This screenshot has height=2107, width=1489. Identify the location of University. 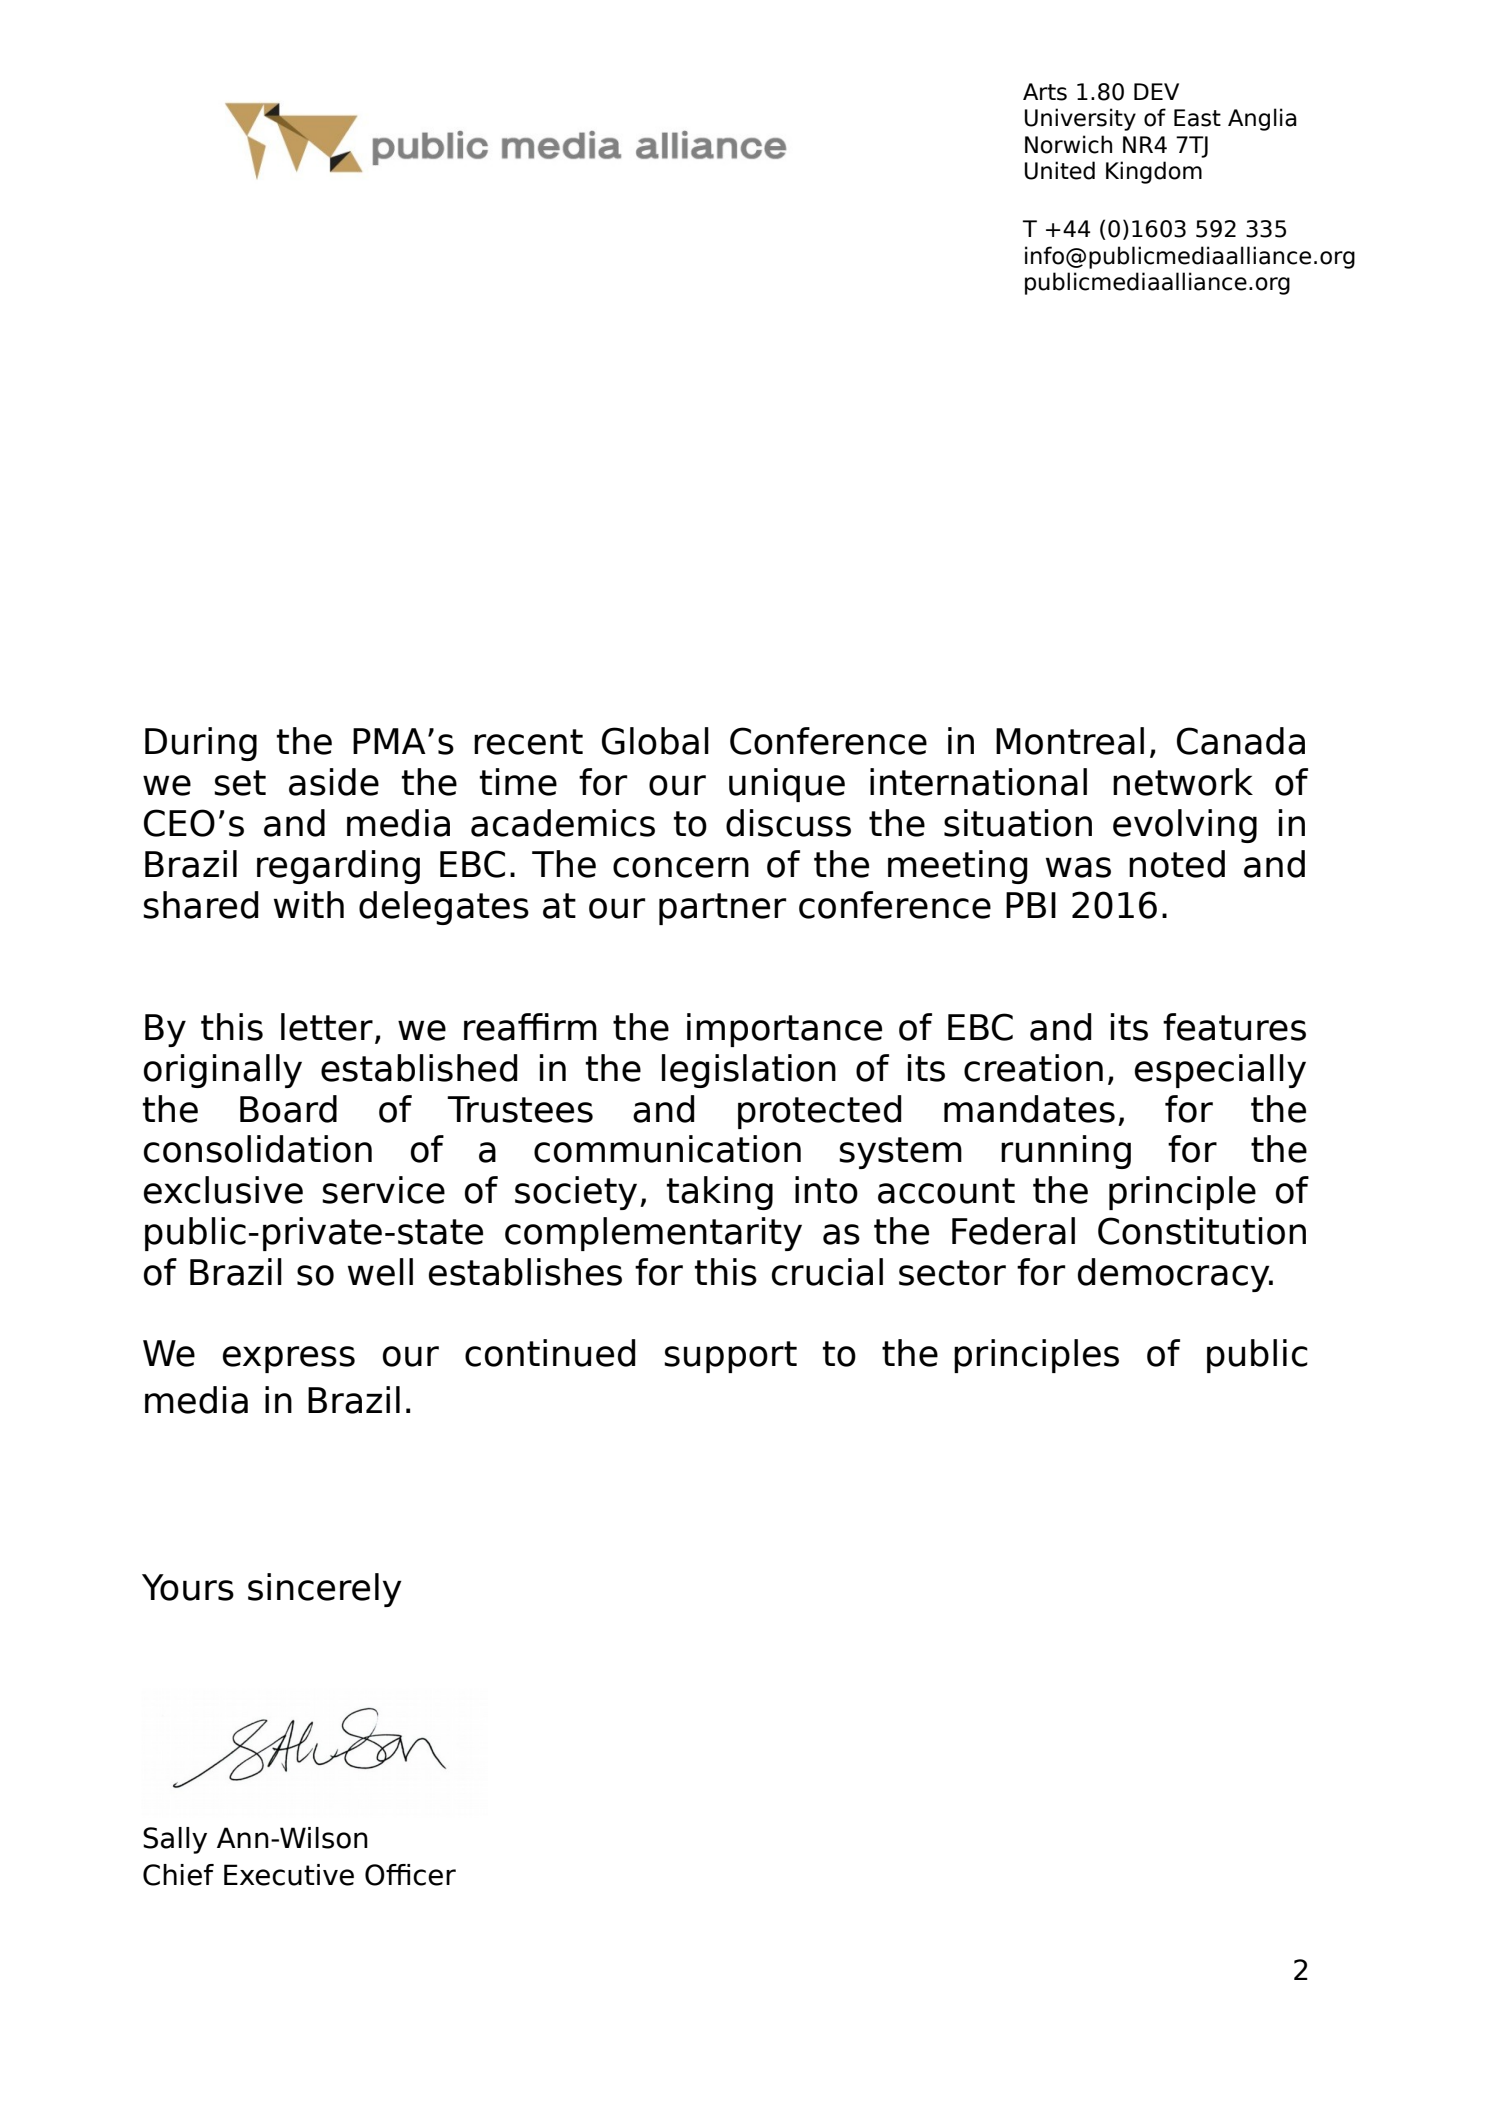
(1080, 119).
